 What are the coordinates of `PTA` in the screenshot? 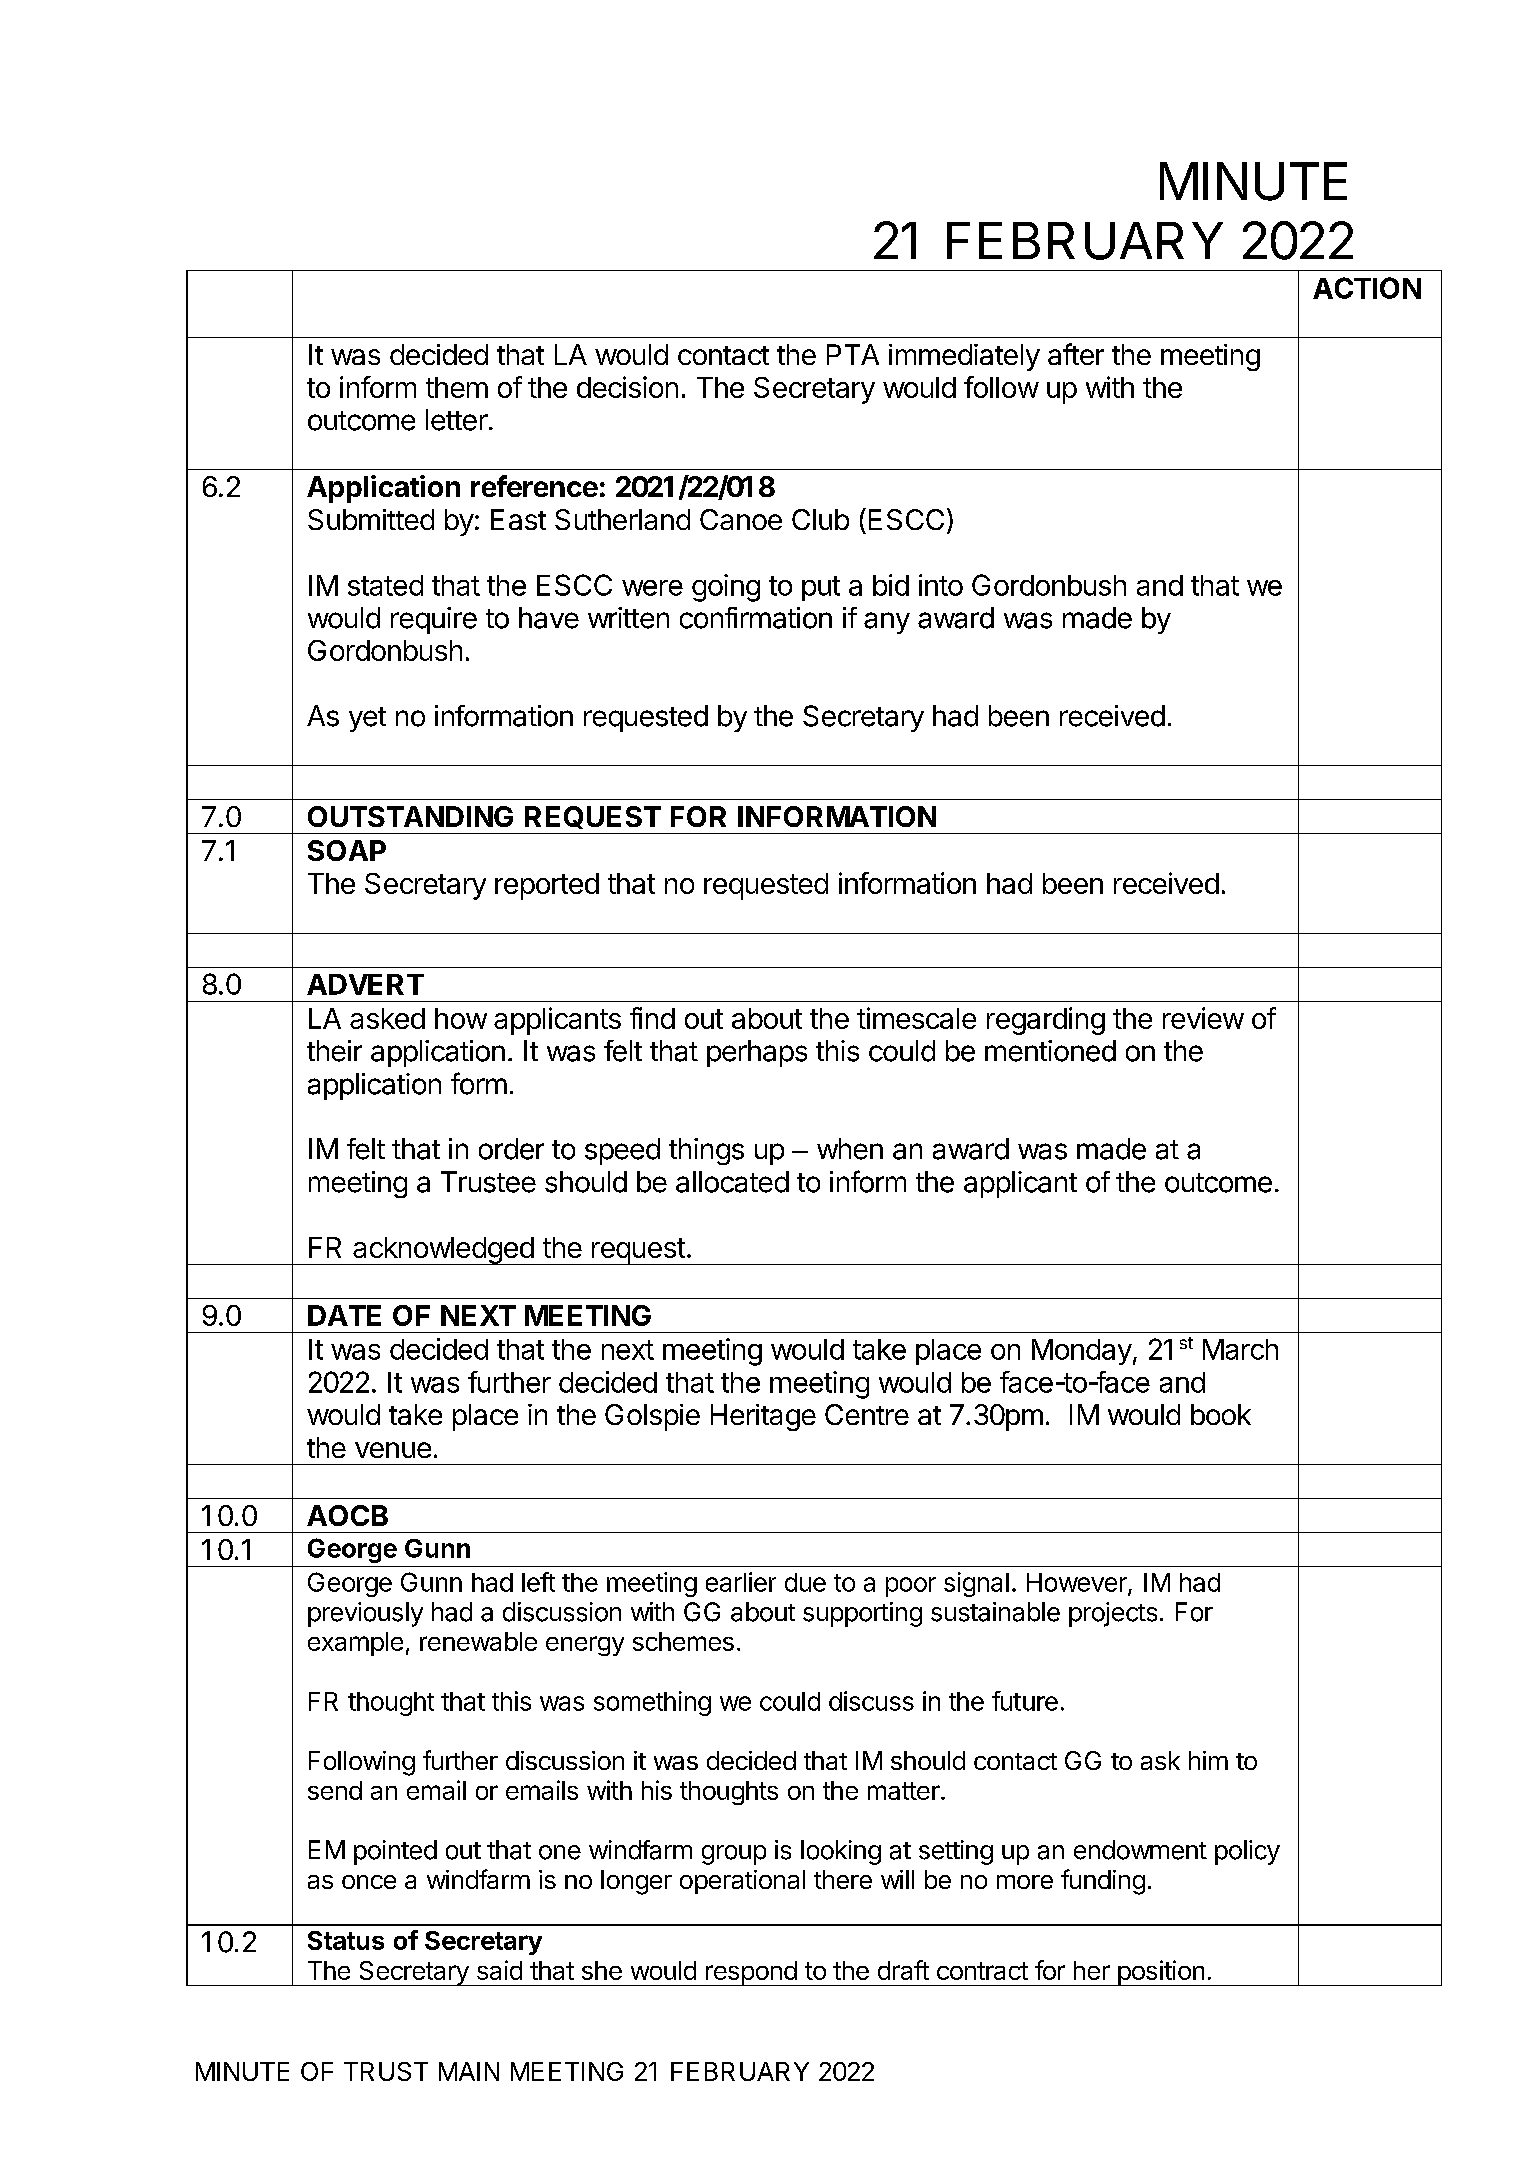 It's located at (853, 354).
